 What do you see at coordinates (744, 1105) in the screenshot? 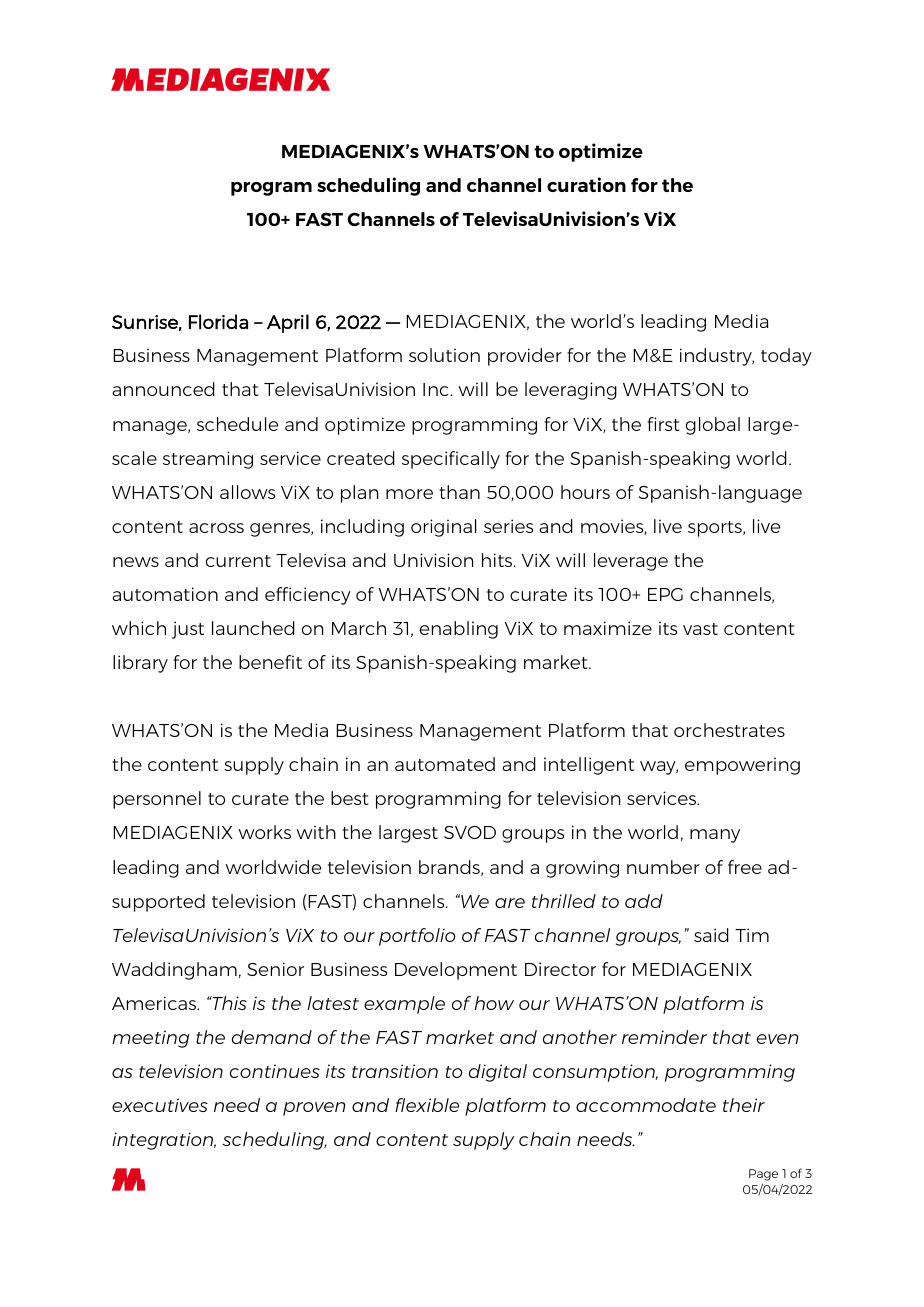
I see `their` at bounding box center [744, 1105].
